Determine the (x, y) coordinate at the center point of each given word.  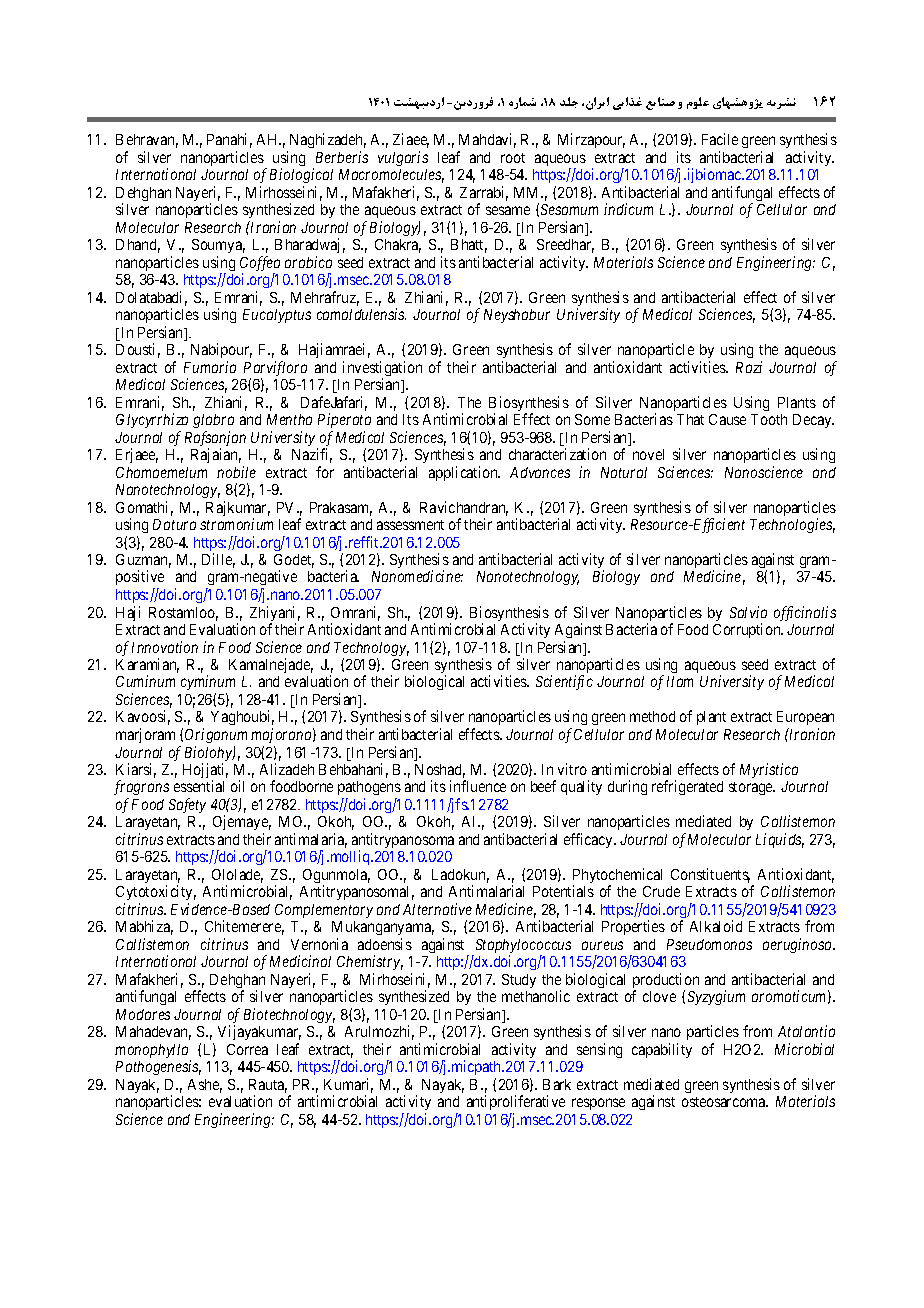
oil (237, 786)
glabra (213, 421)
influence (478, 786)
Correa (247, 1049)
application (464, 473)
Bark (557, 1084)
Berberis (342, 157)
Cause (727, 419)
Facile (720, 139)
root (513, 158)
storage (752, 788)
